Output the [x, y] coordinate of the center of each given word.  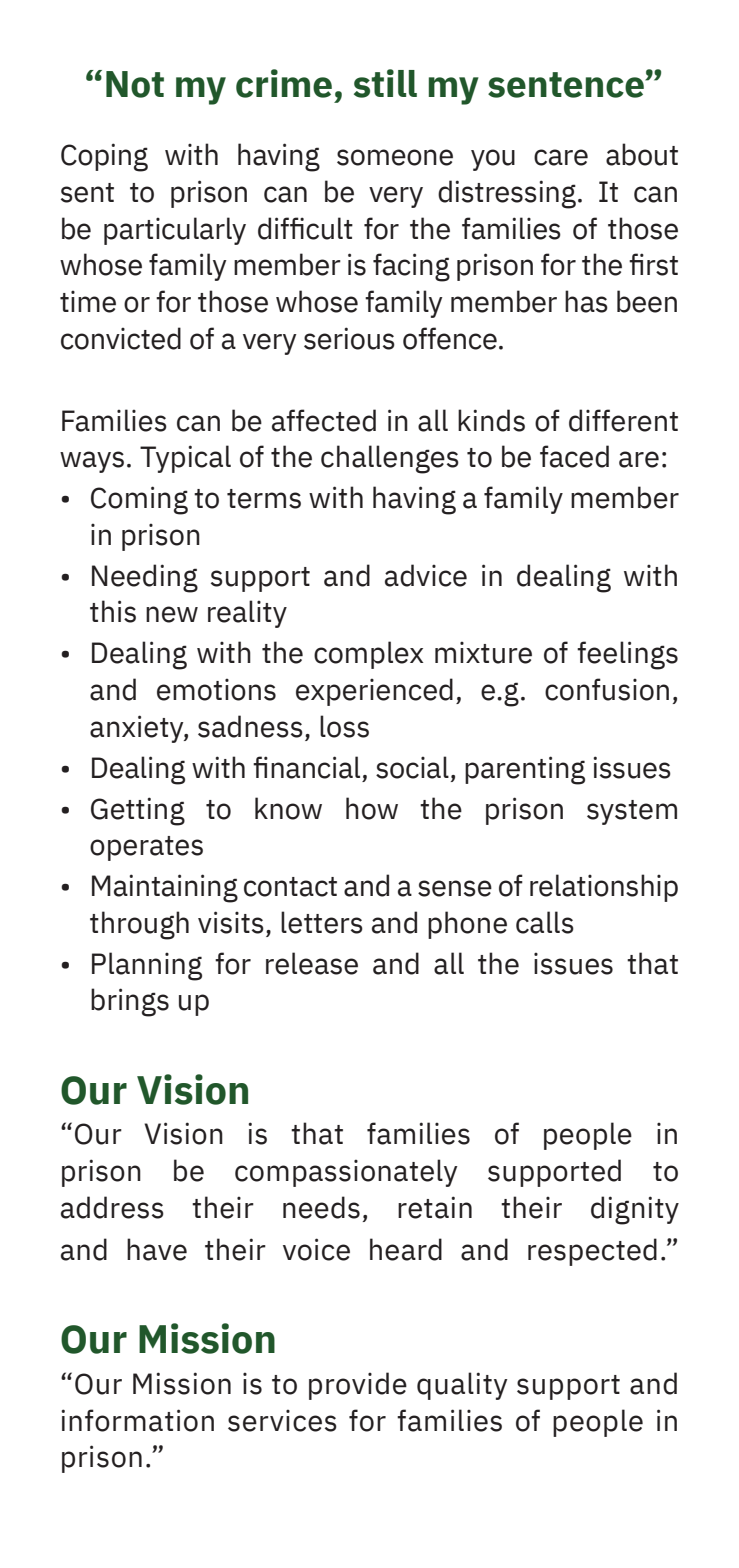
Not [135, 84]
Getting [138, 811]
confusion [607, 689]
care [561, 157]
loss [344, 726]
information [137, 1420]
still [385, 83]
